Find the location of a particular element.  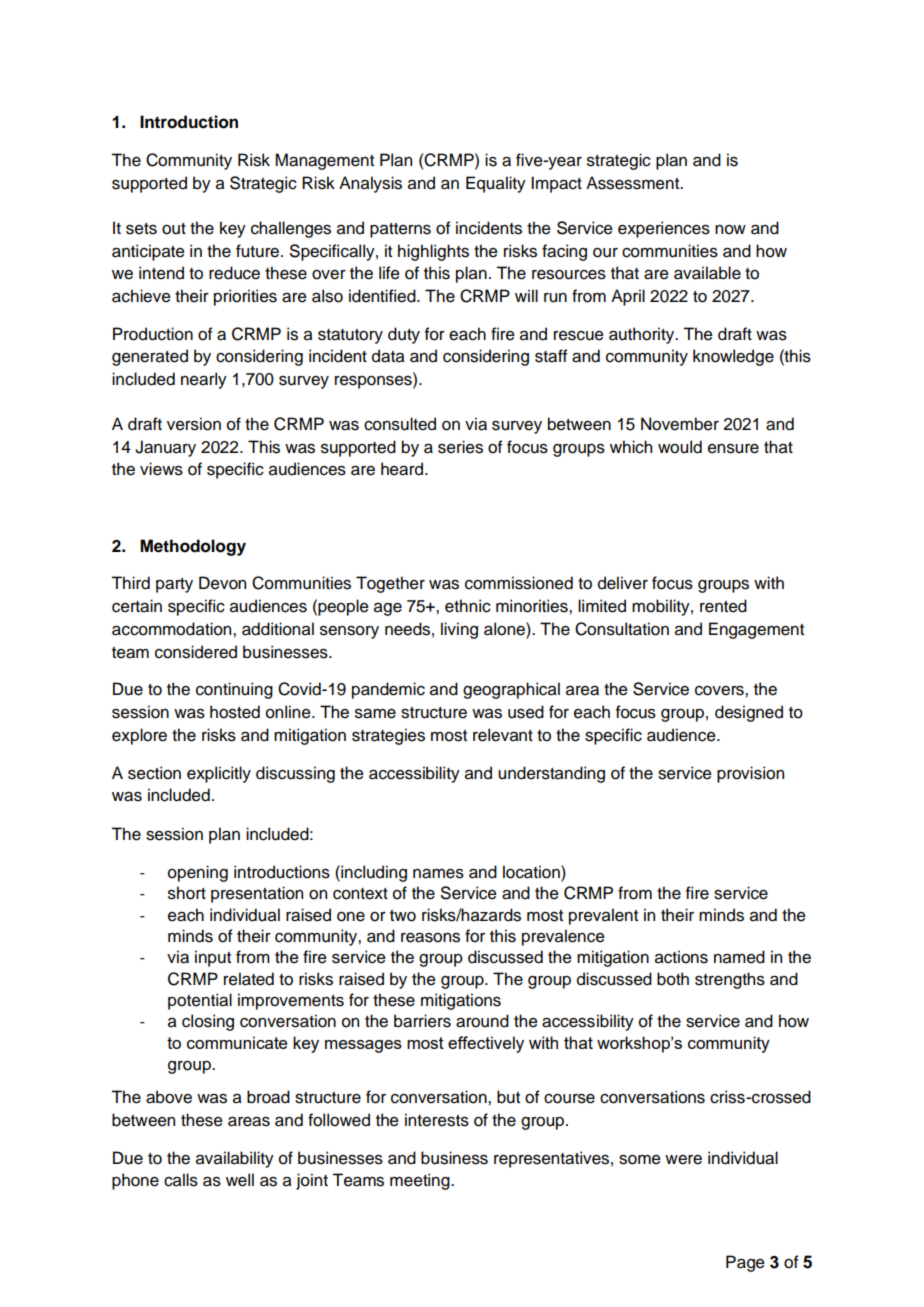

opening is located at coordinates (198, 873).
